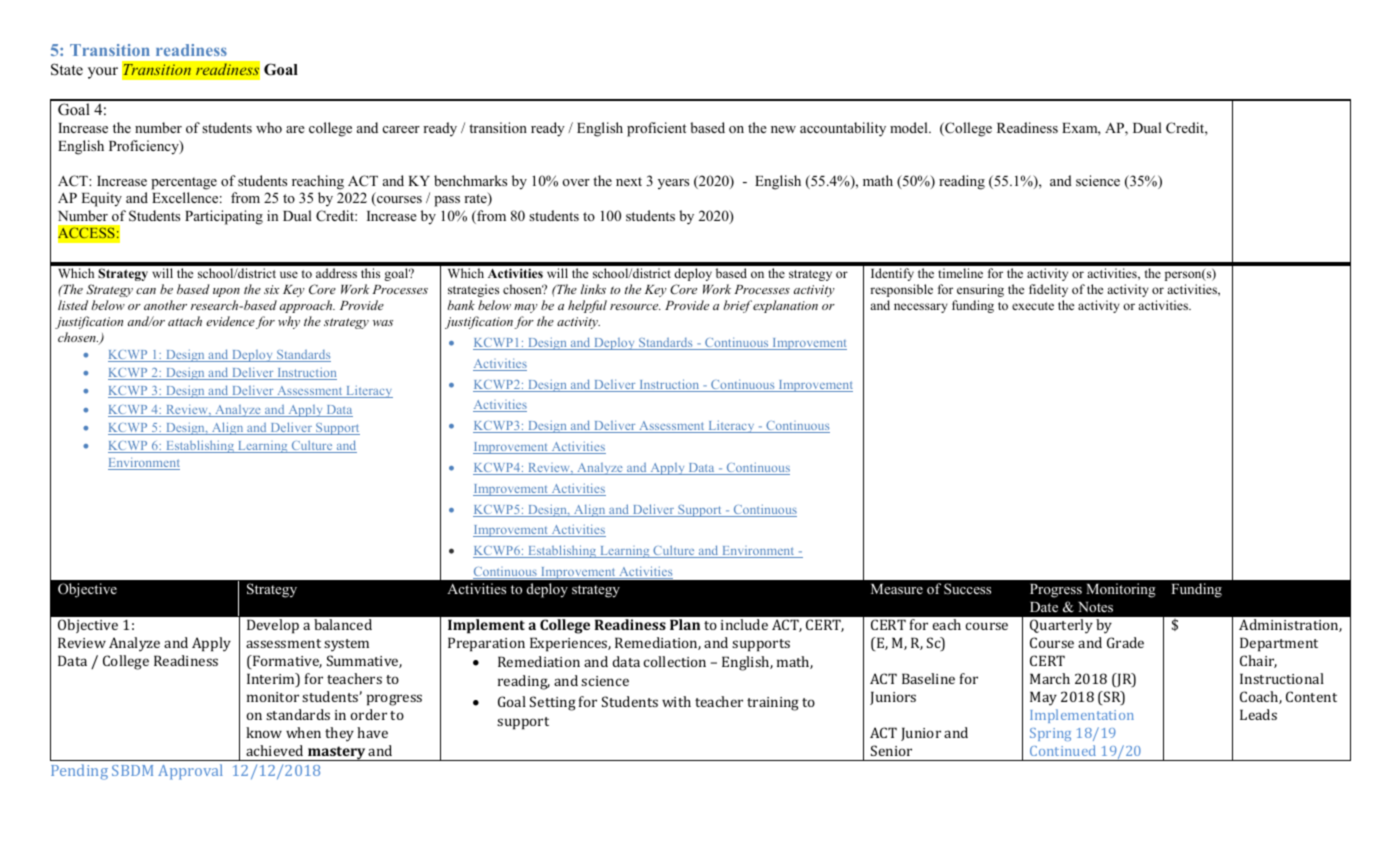 Image resolution: width=1400 pixels, height=850 pixels. I want to click on your, so click(103, 73).
